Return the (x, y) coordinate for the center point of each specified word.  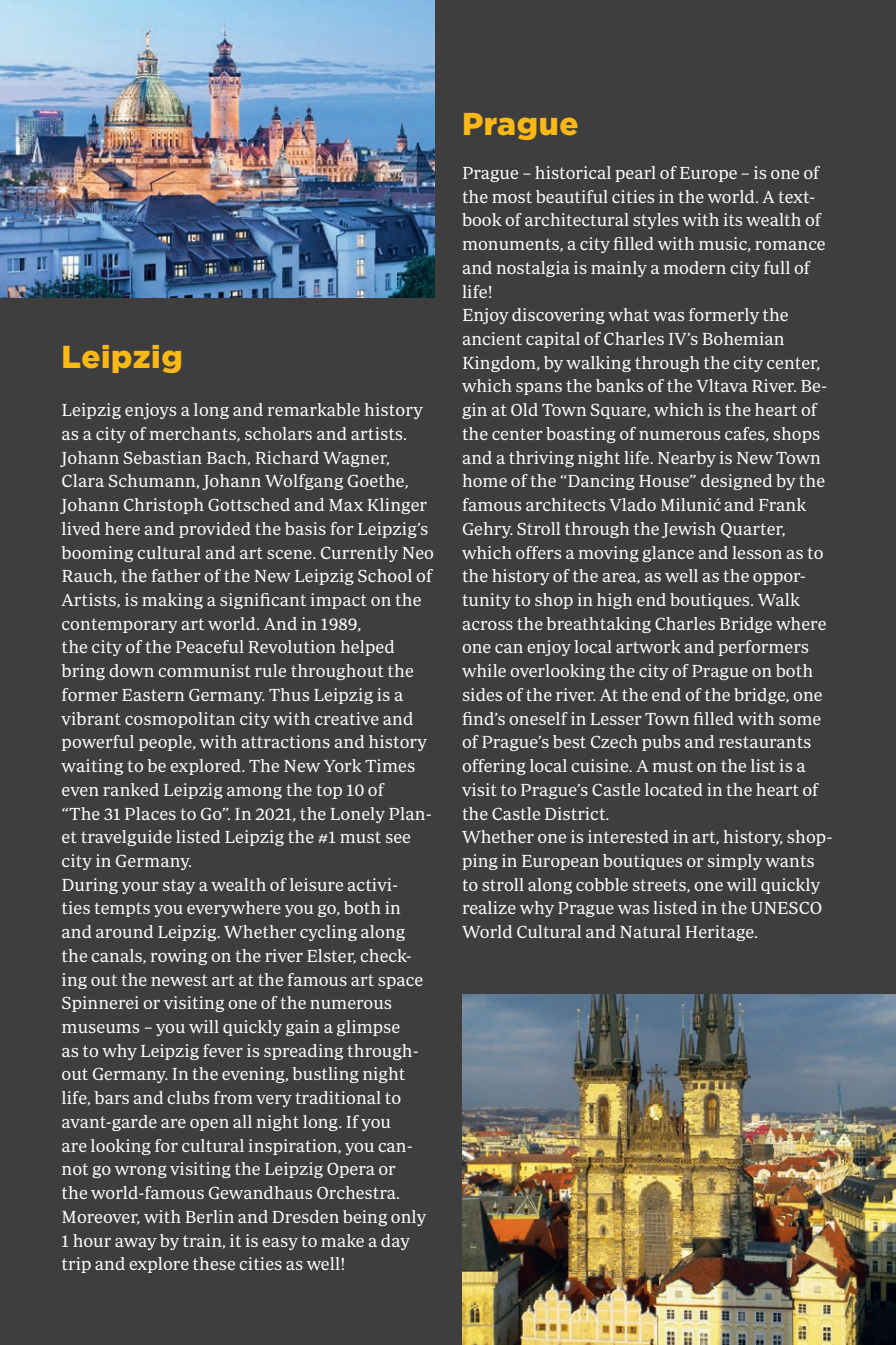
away (136, 1244)
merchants (194, 434)
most (512, 197)
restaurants (765, 742)
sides (482, 694)
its (733, 219)
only (408, 1218)
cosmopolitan (180, 720)
